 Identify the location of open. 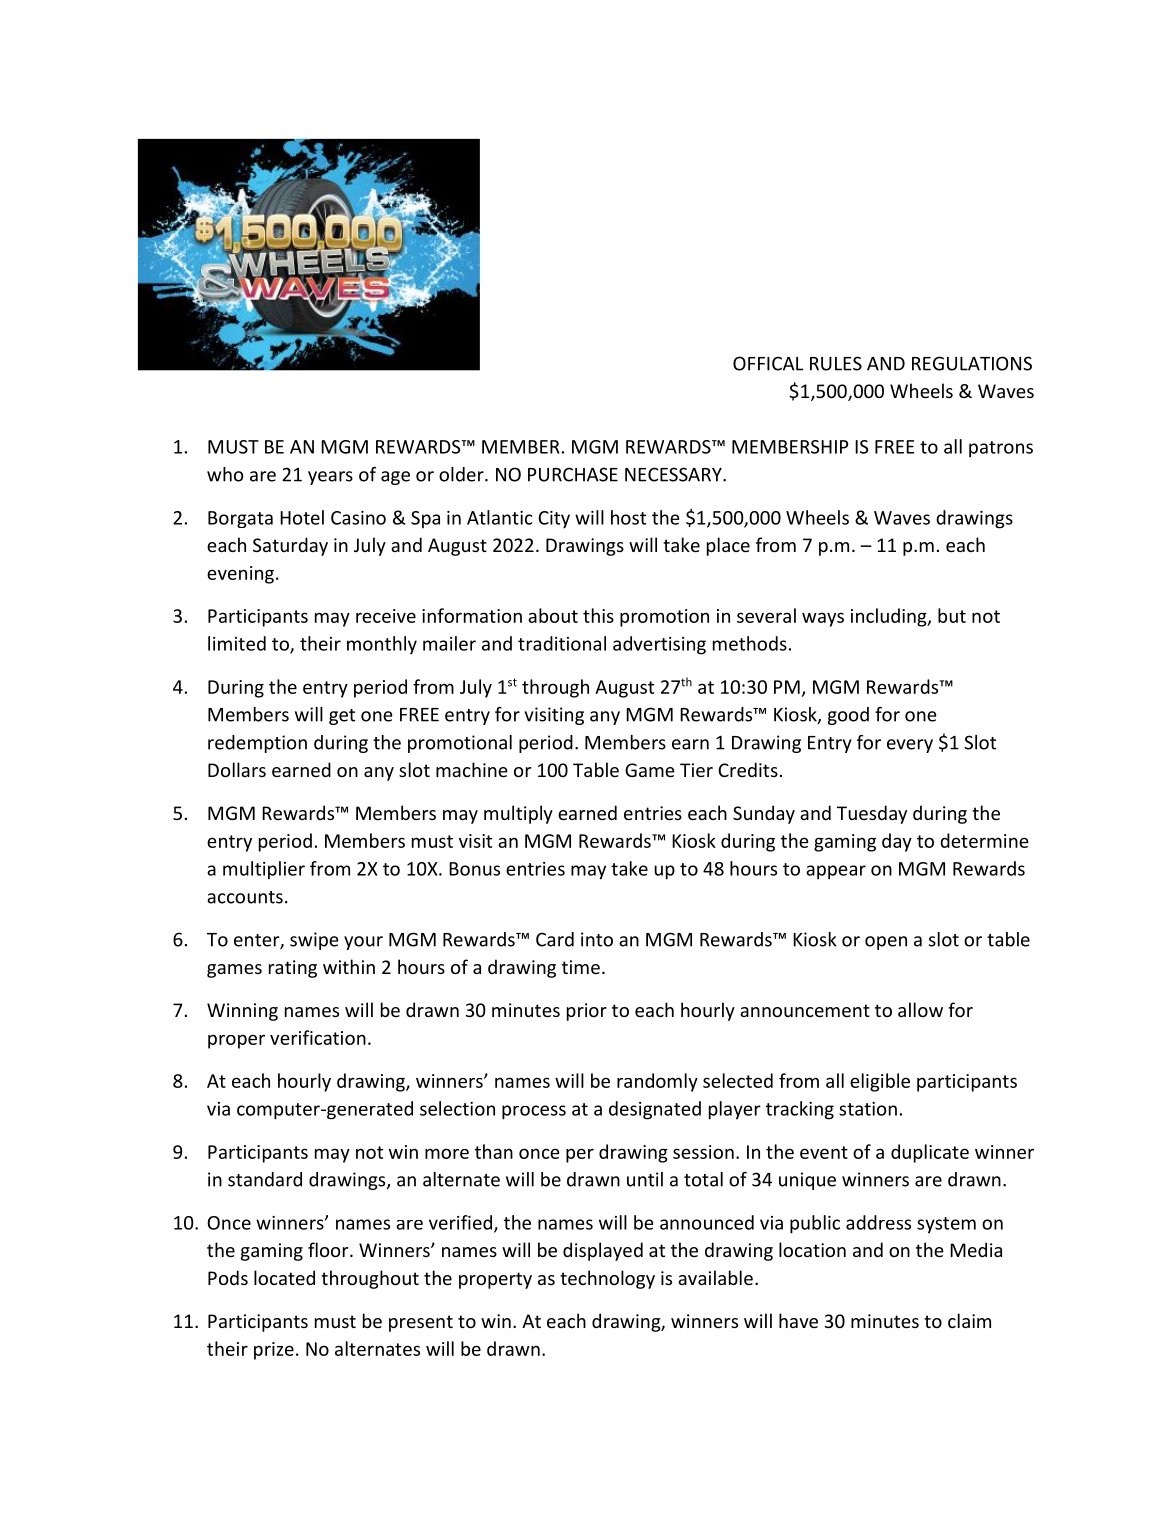
(886, 943).
